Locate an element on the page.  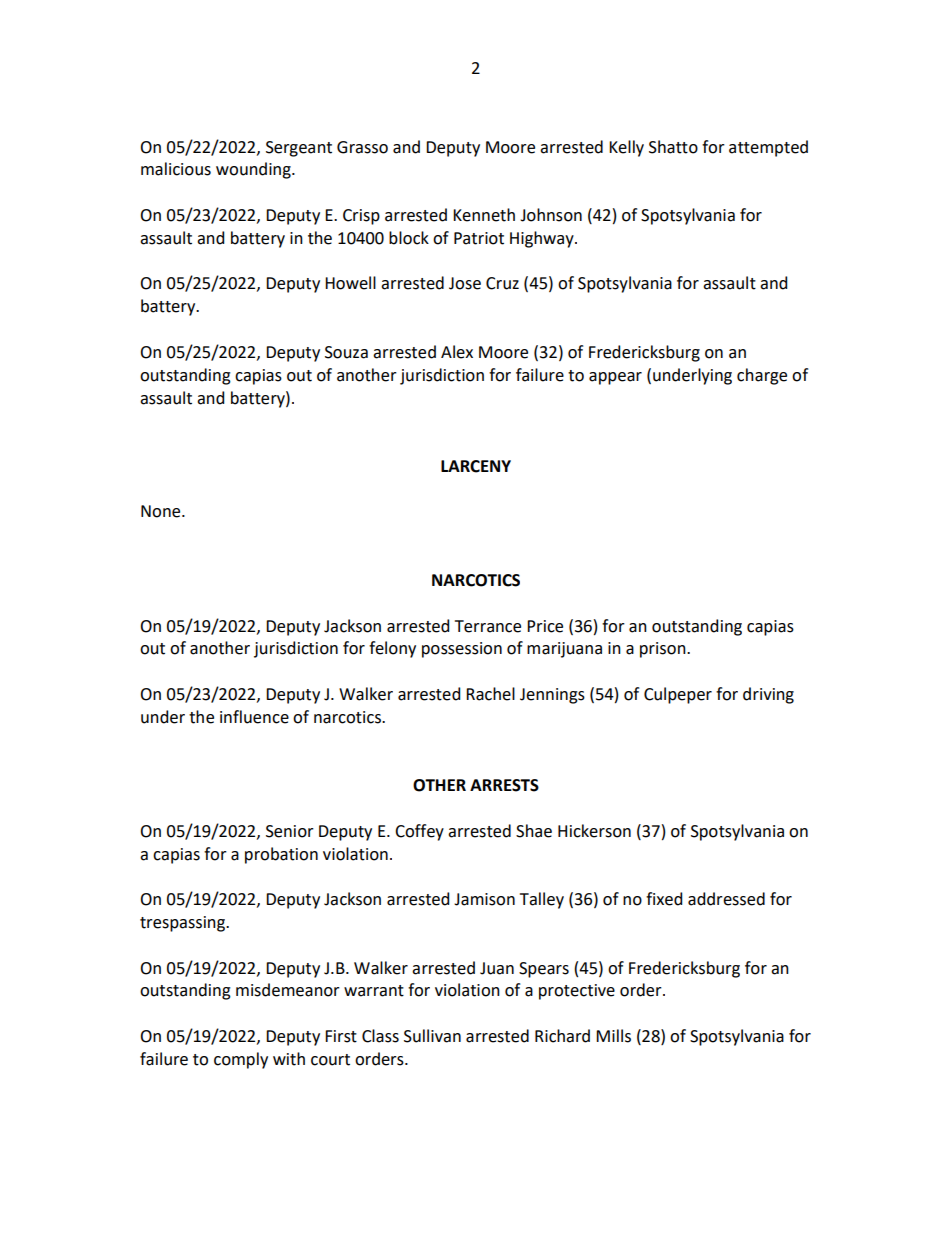
Culpeper is located at coordinates (678, 695).
